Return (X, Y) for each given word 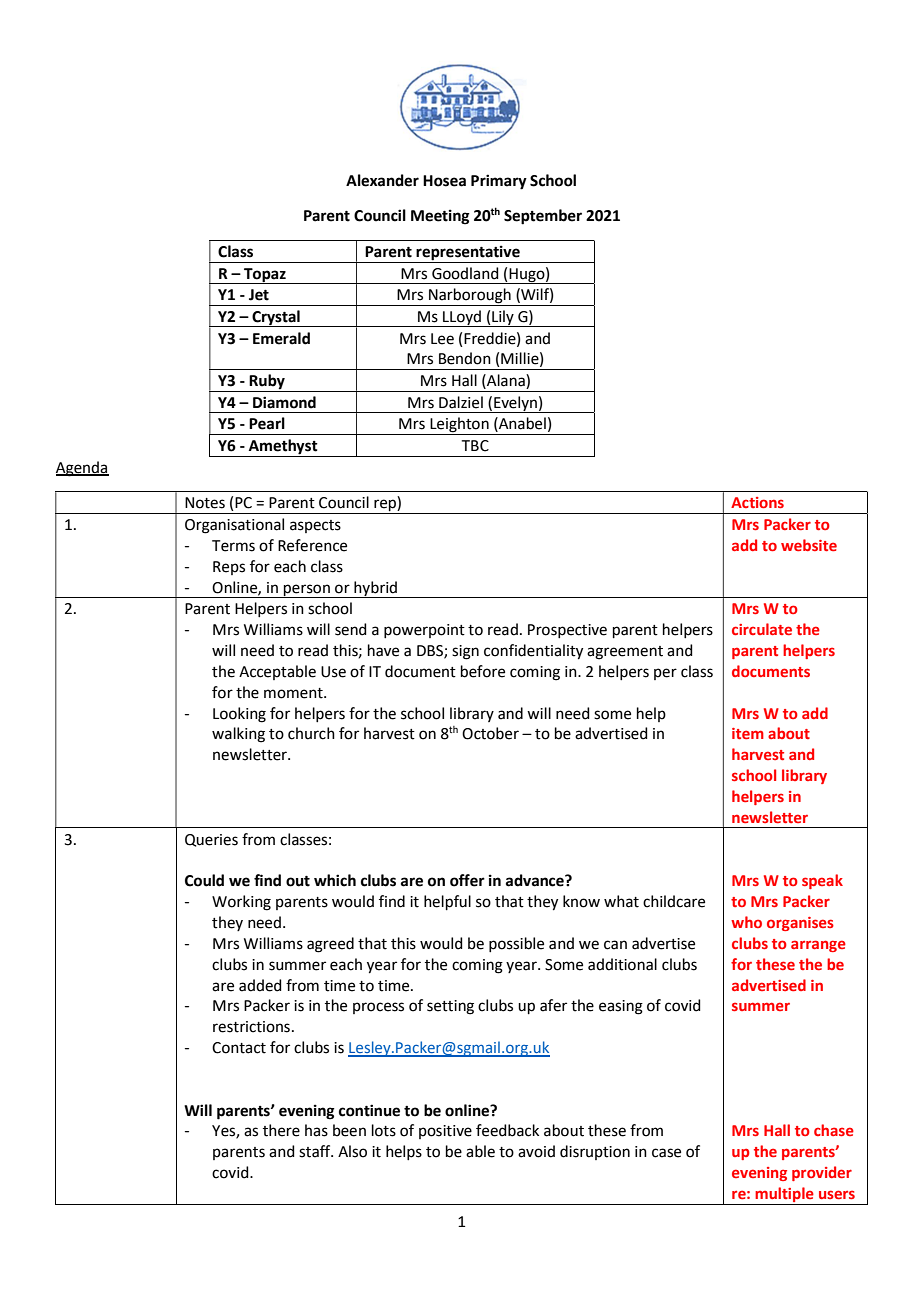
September (543, 217)
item (748, 733)
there (281, 1130)
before (483, 671)
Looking (239, 715)
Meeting (440, 217)
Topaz (265, 276)
